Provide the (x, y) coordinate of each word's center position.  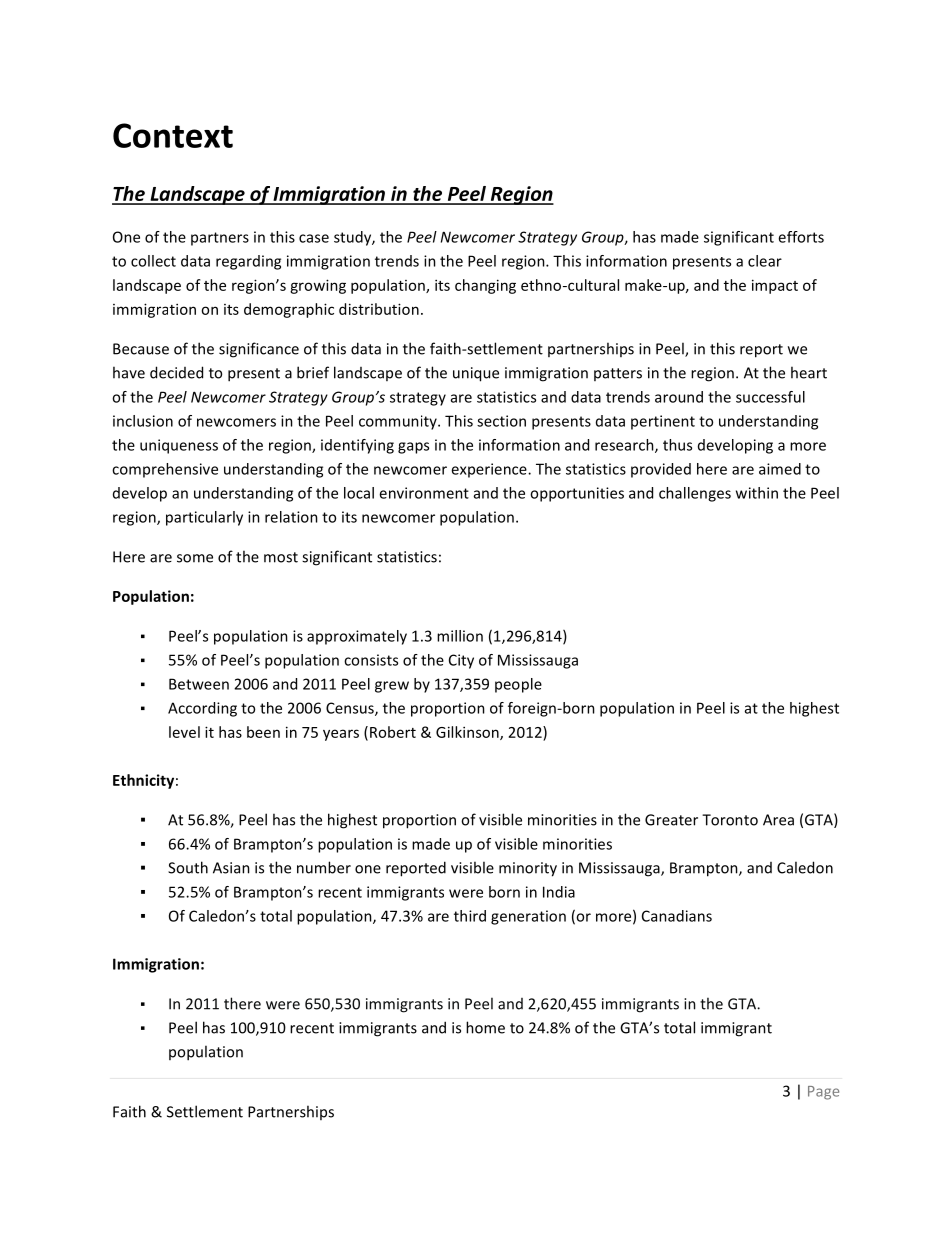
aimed (780, 469)
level (184, 732)
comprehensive (165, 470)
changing (485, 286)
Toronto (730, 820)
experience (490, 470)
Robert (393, 732)
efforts (801, 237)
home (485, 1027)
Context (173, 135)
